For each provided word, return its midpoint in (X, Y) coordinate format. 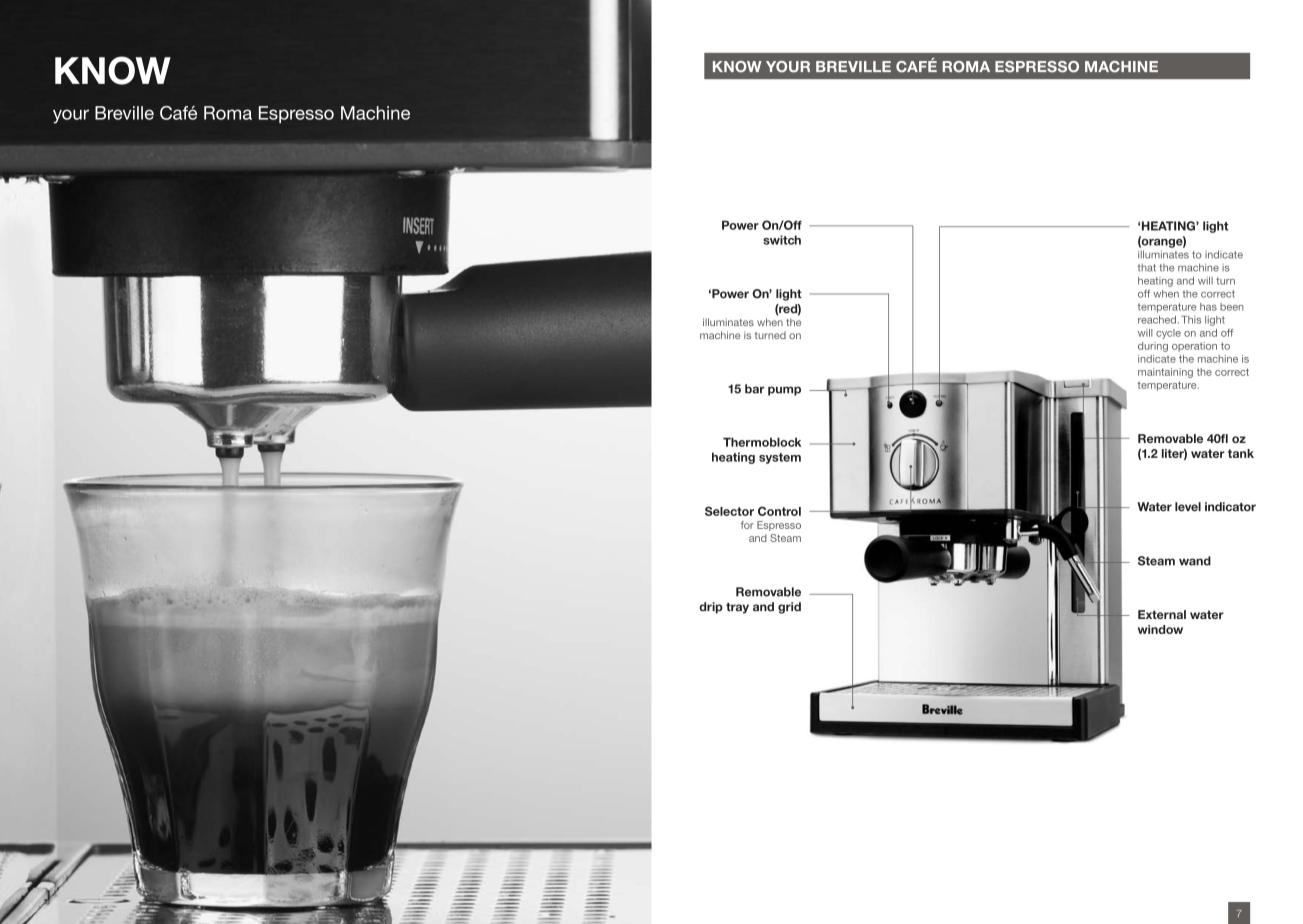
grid (789, 608)
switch (782, 240)
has (1208, 307)
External (1162, 614)
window (1160, 629)
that (1147, 268)
